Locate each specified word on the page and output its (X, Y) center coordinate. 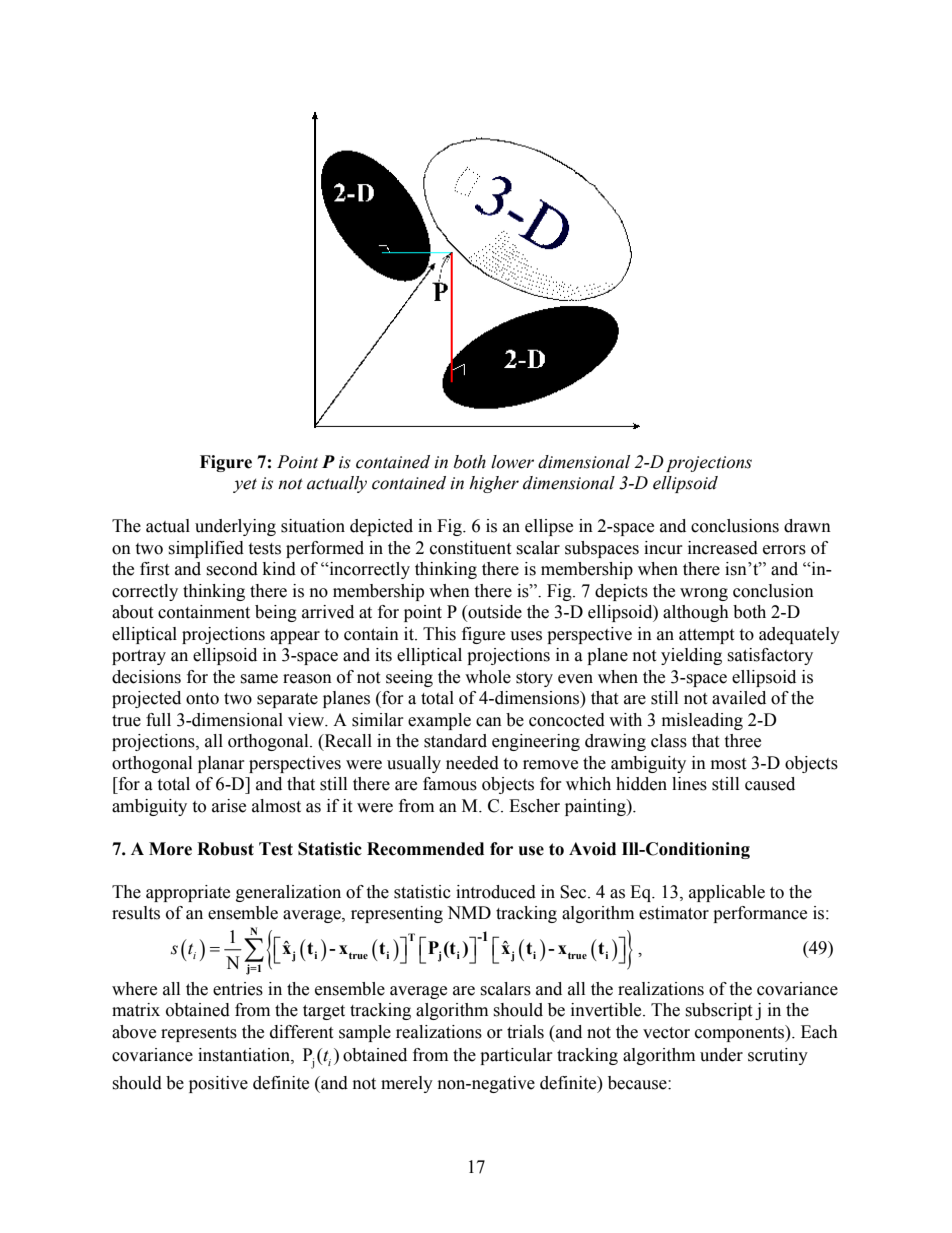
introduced (496, 892)
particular (516, 1056)
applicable (727, 893)
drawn (807, 526)
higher (494, 484)
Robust (225, 849)
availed (739, 698)
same (259, 679)
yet (245, 485)
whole (488, 677)
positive (218, 1084)
